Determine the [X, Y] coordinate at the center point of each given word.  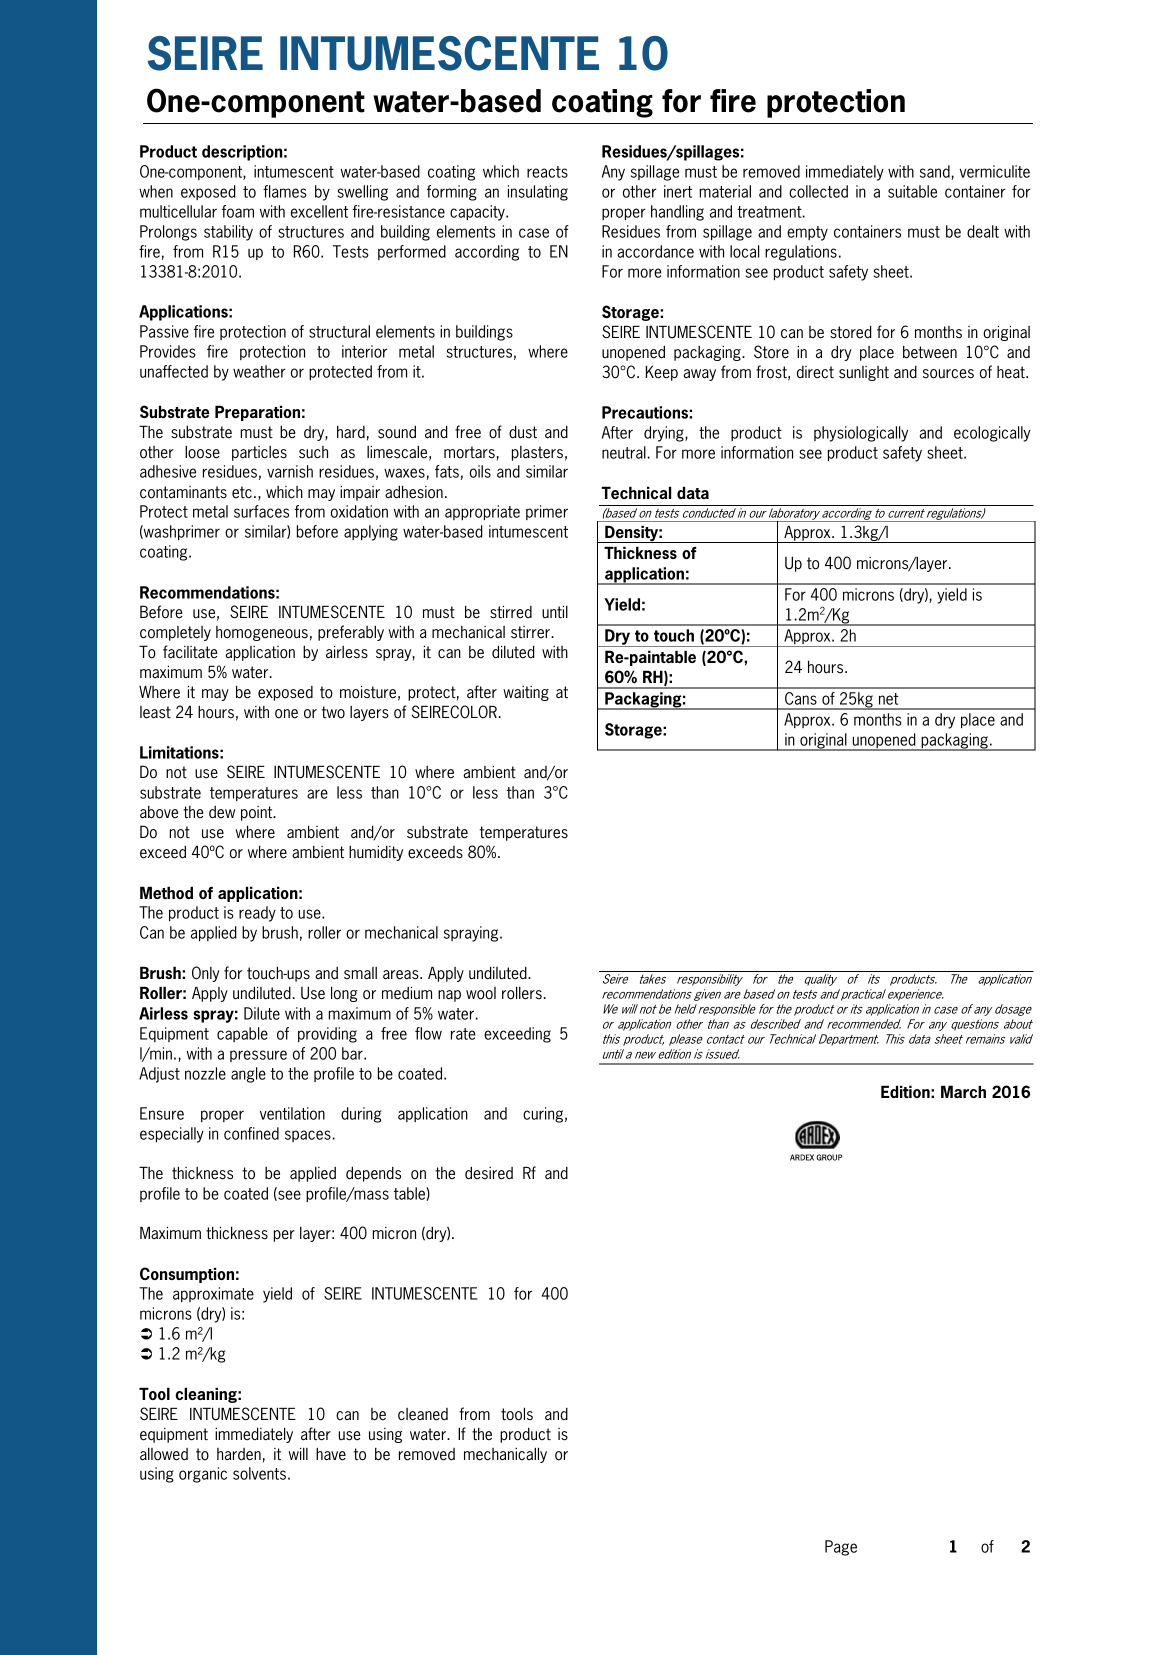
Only [206, 974]
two [333, 712]
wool [481, 993]
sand [936, 172]
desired [489, 1173]
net [889, 699]
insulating [538, 193]
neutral [624, 452]
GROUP [829, 1157]
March [963, 1091]
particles [259, 453]
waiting [526, 693]
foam [238, 211]
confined [251, 1133]
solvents [259, 1473]
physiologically [861, 434]
